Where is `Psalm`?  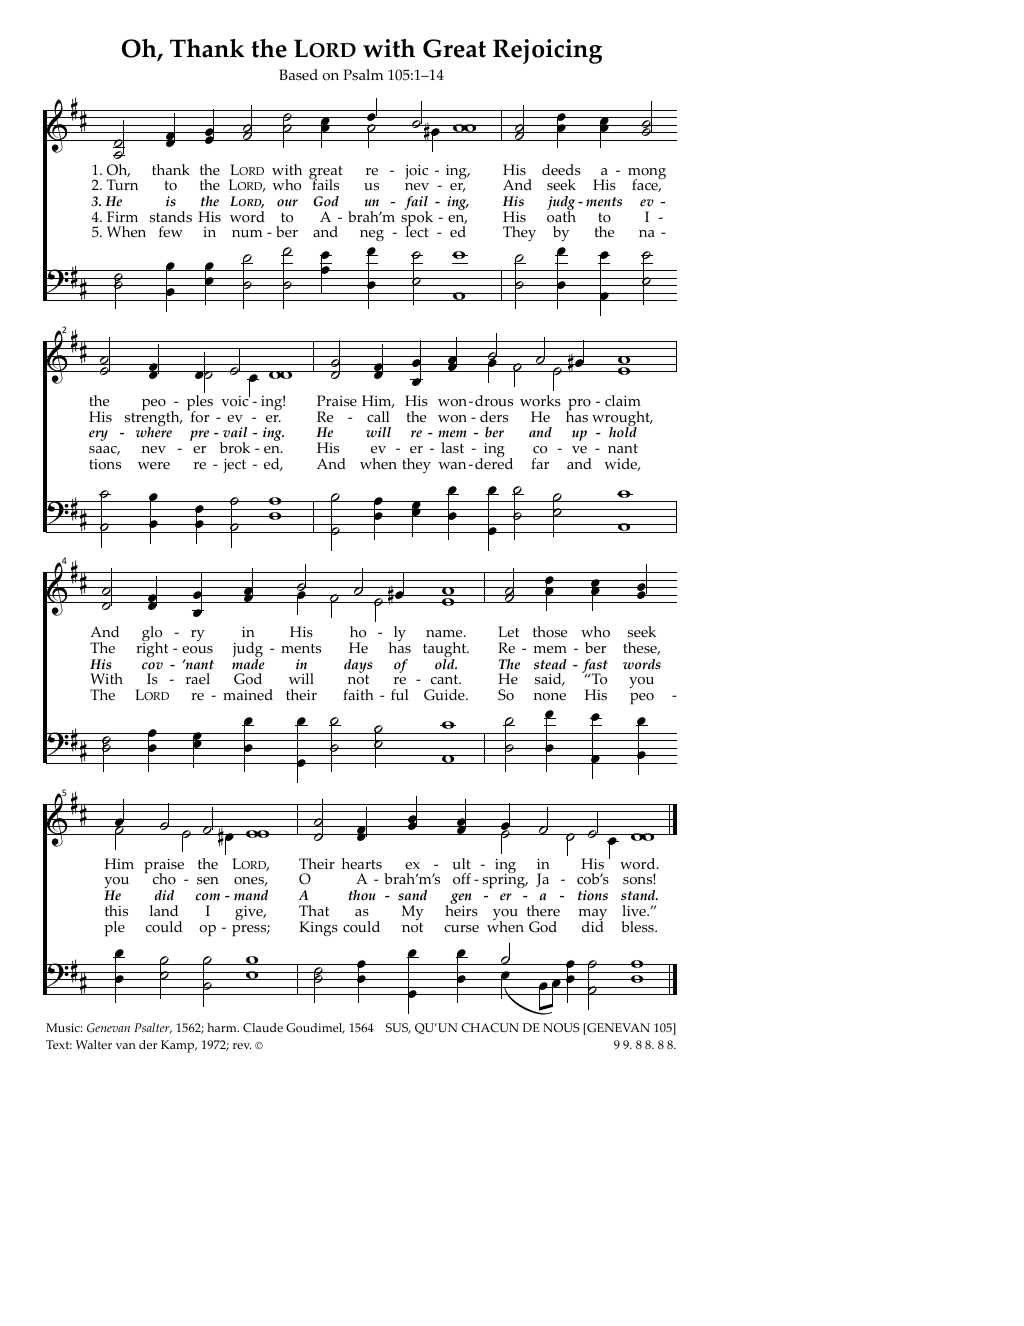
Psalm is located at coordinates (363, 75).
